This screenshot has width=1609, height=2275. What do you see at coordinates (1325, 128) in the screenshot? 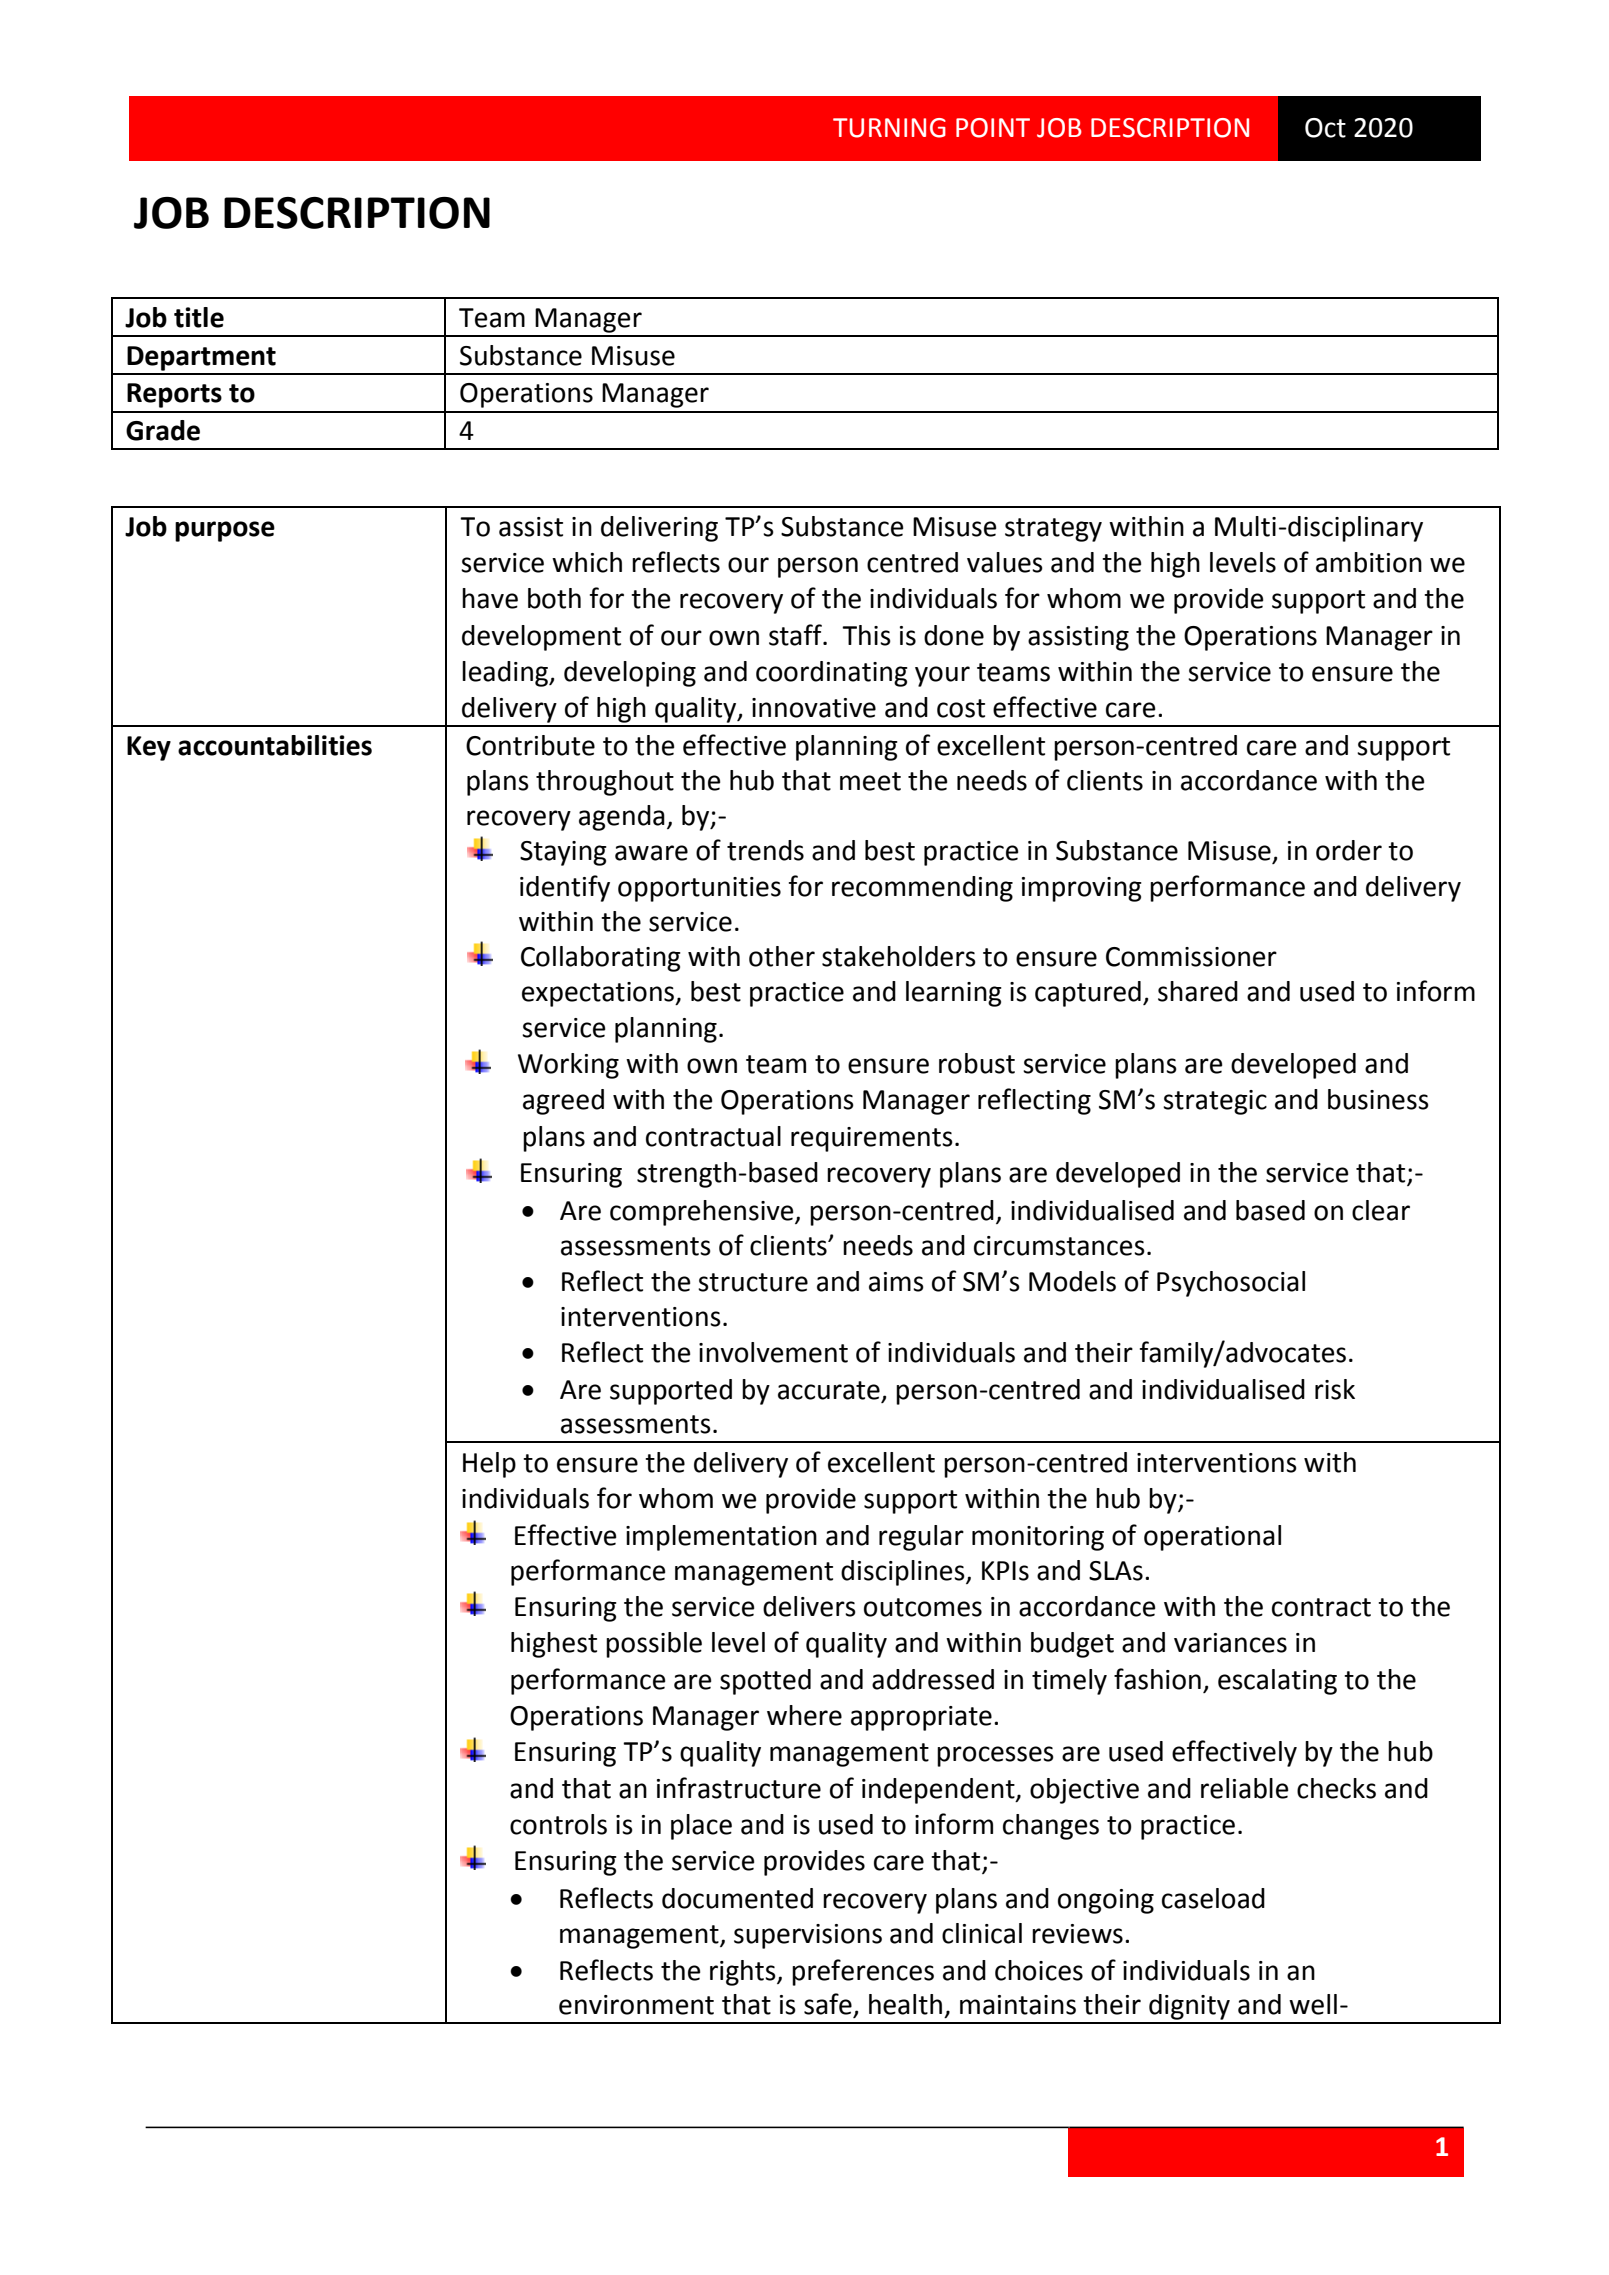
I see `Oct` at bounding box center [1325, 128].
